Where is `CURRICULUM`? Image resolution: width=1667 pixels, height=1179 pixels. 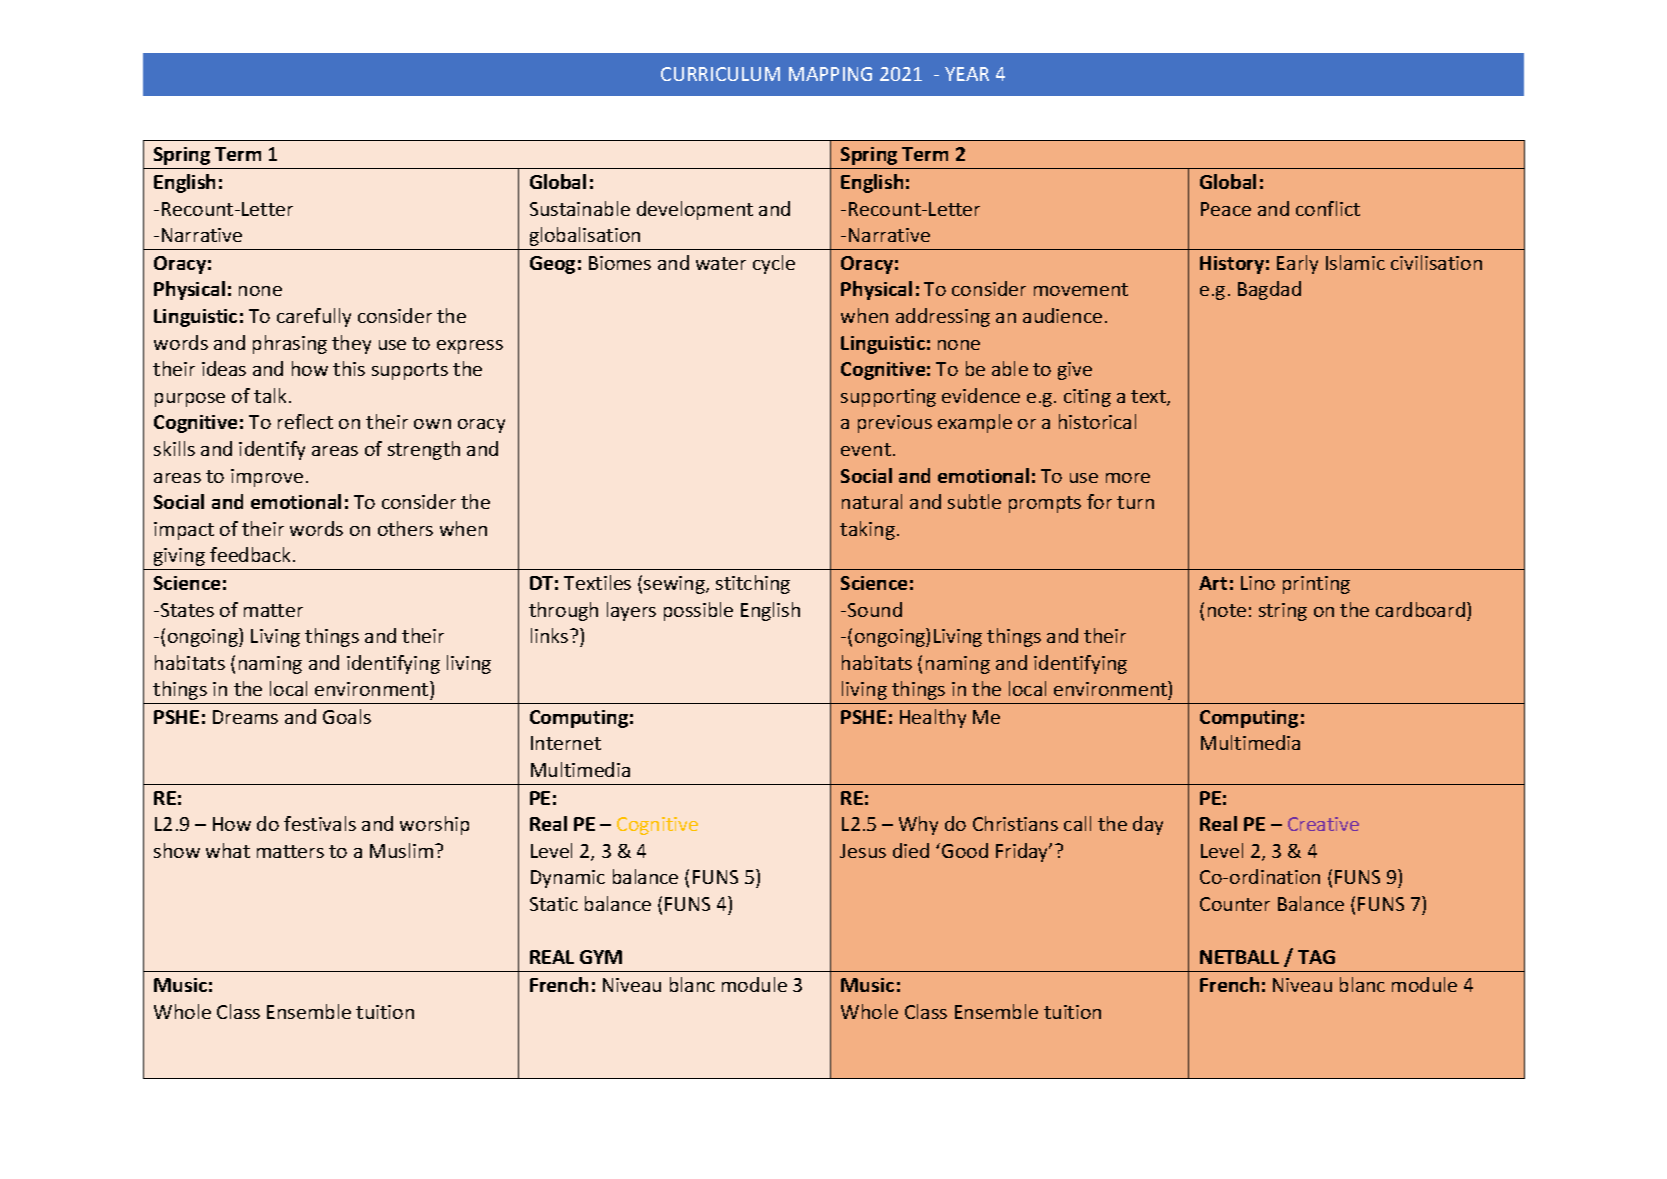 CURRICULUM is located at coordinates (720, 74).
